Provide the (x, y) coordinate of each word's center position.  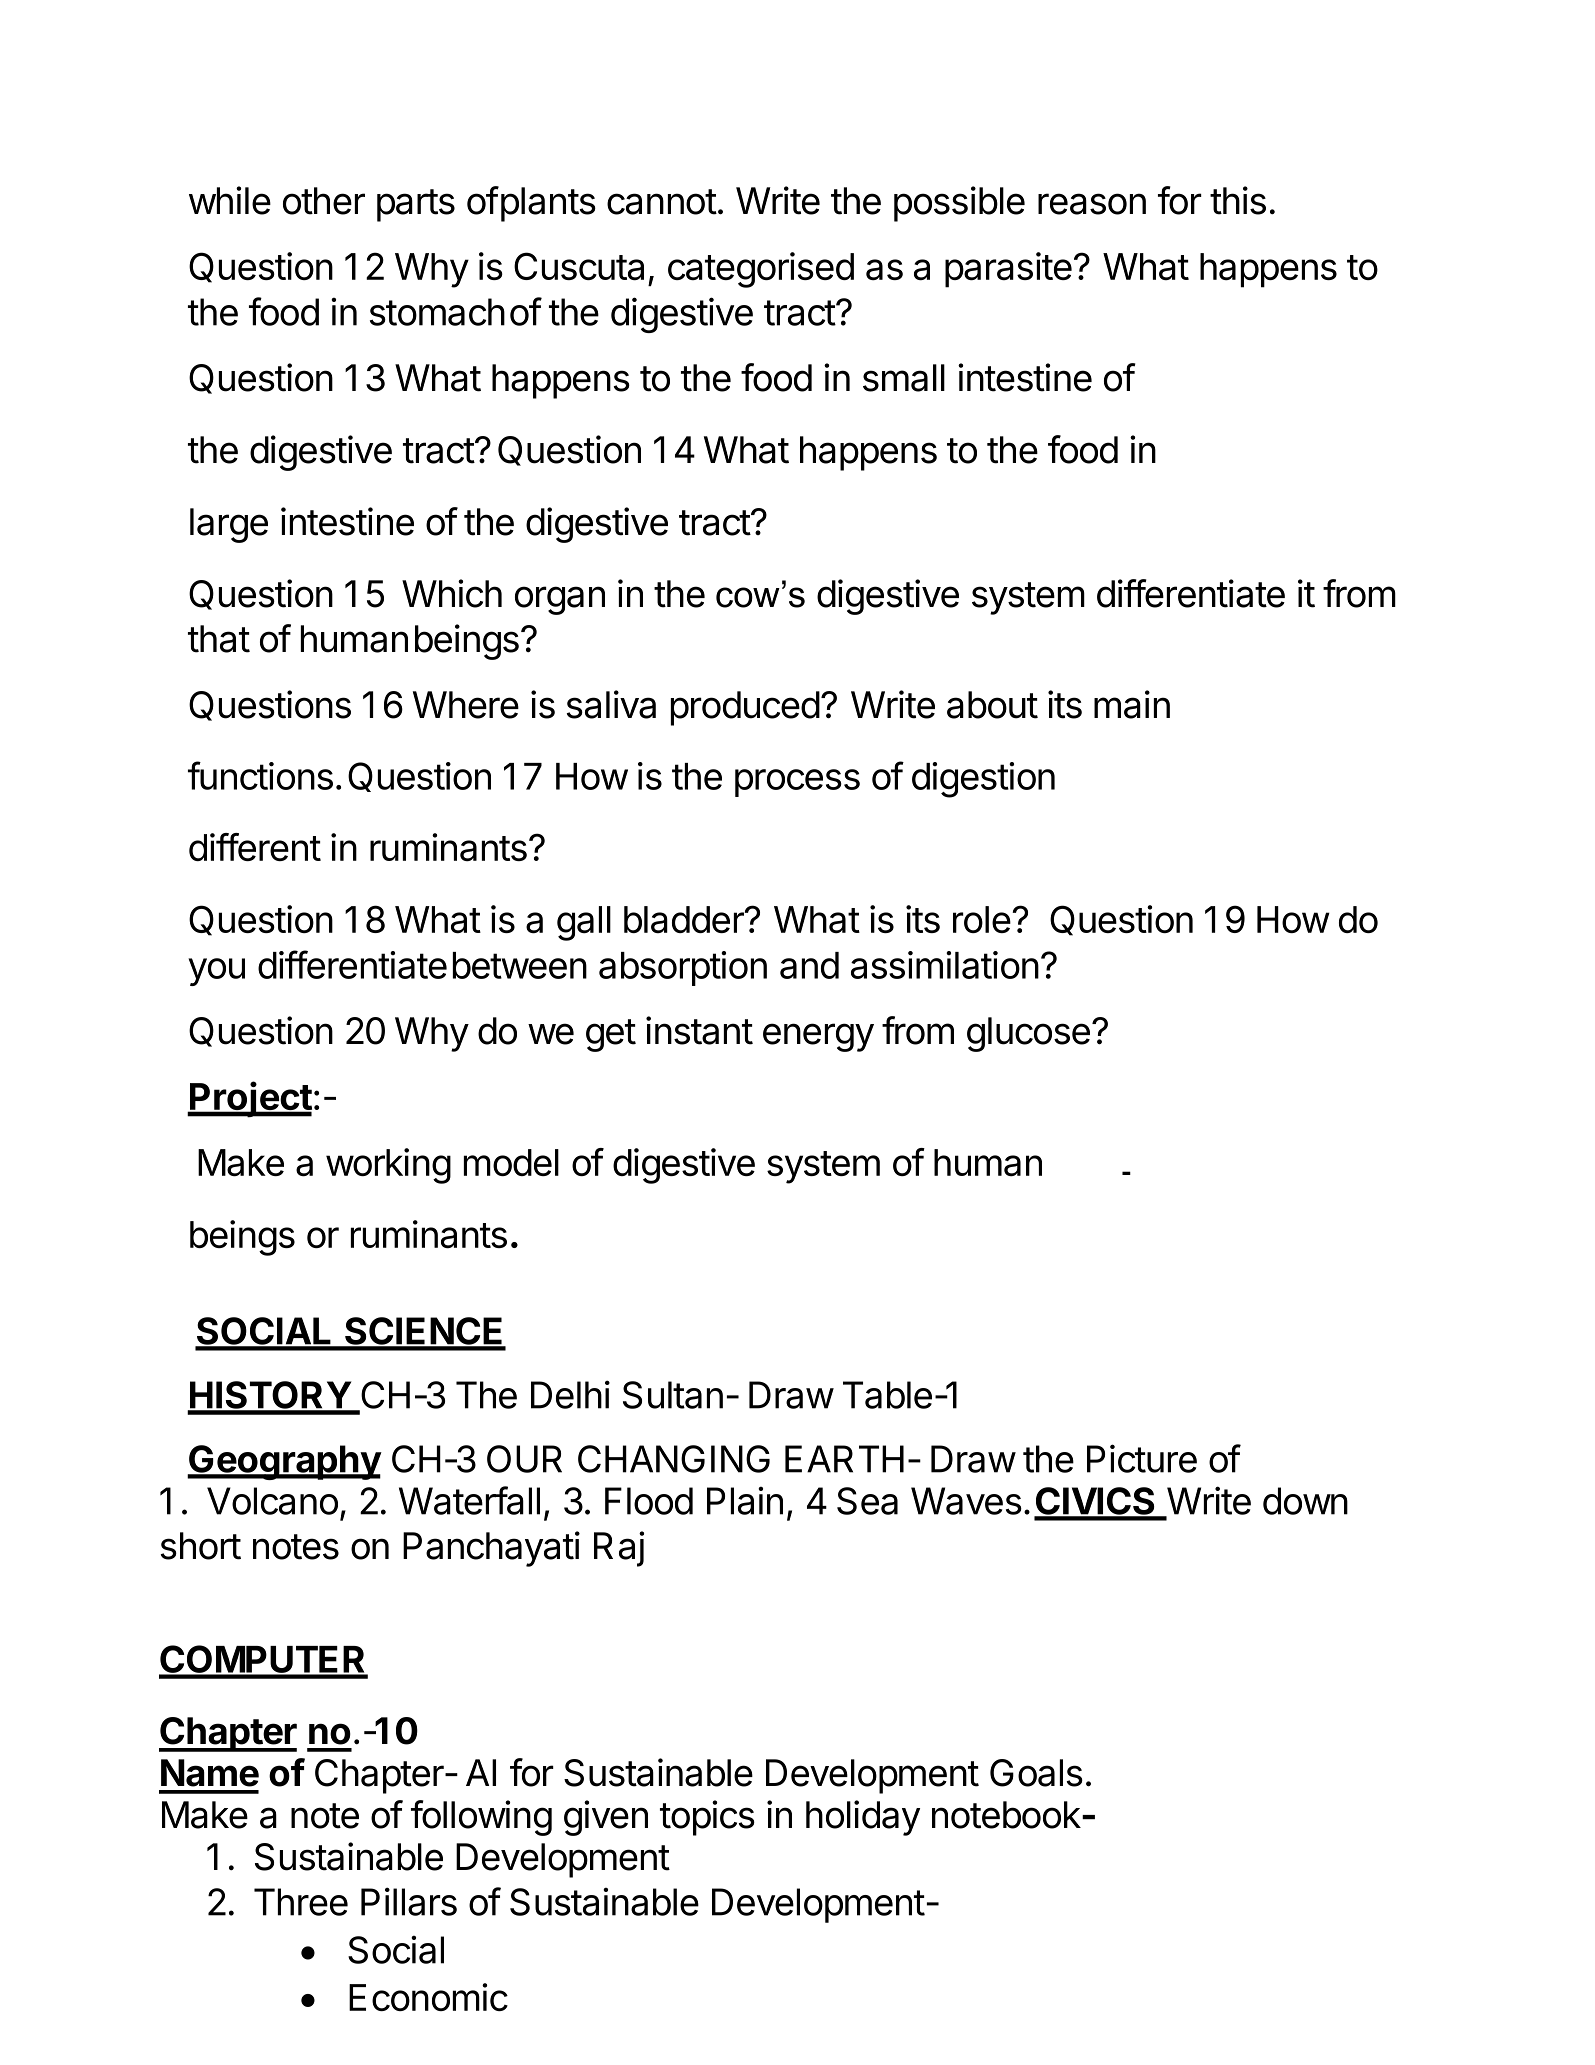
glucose (1028, 1034)
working (388, 1166)
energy (818, 1037)
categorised (761, 270)
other (324, 201)
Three (301, 1902)
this (1238, 200)
